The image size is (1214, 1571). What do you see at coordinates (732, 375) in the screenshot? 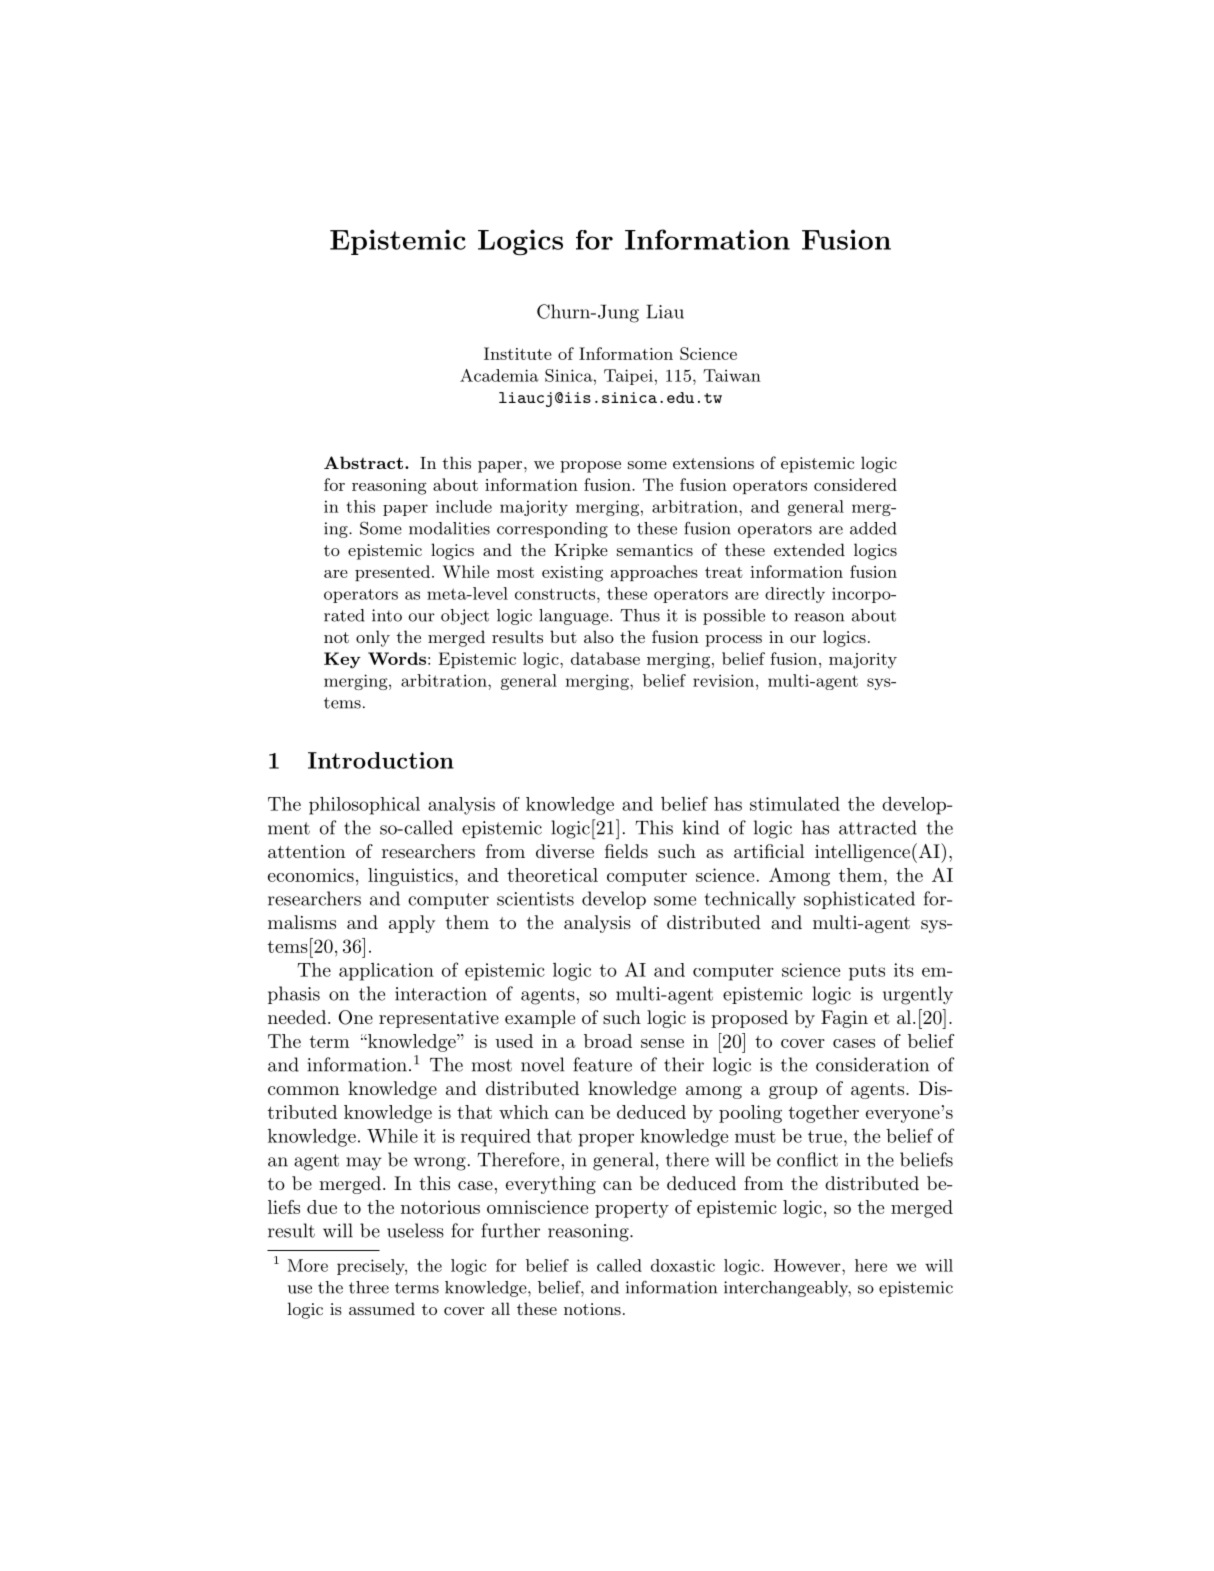
I see `Taiwan` at bounding box center [732, 375].
